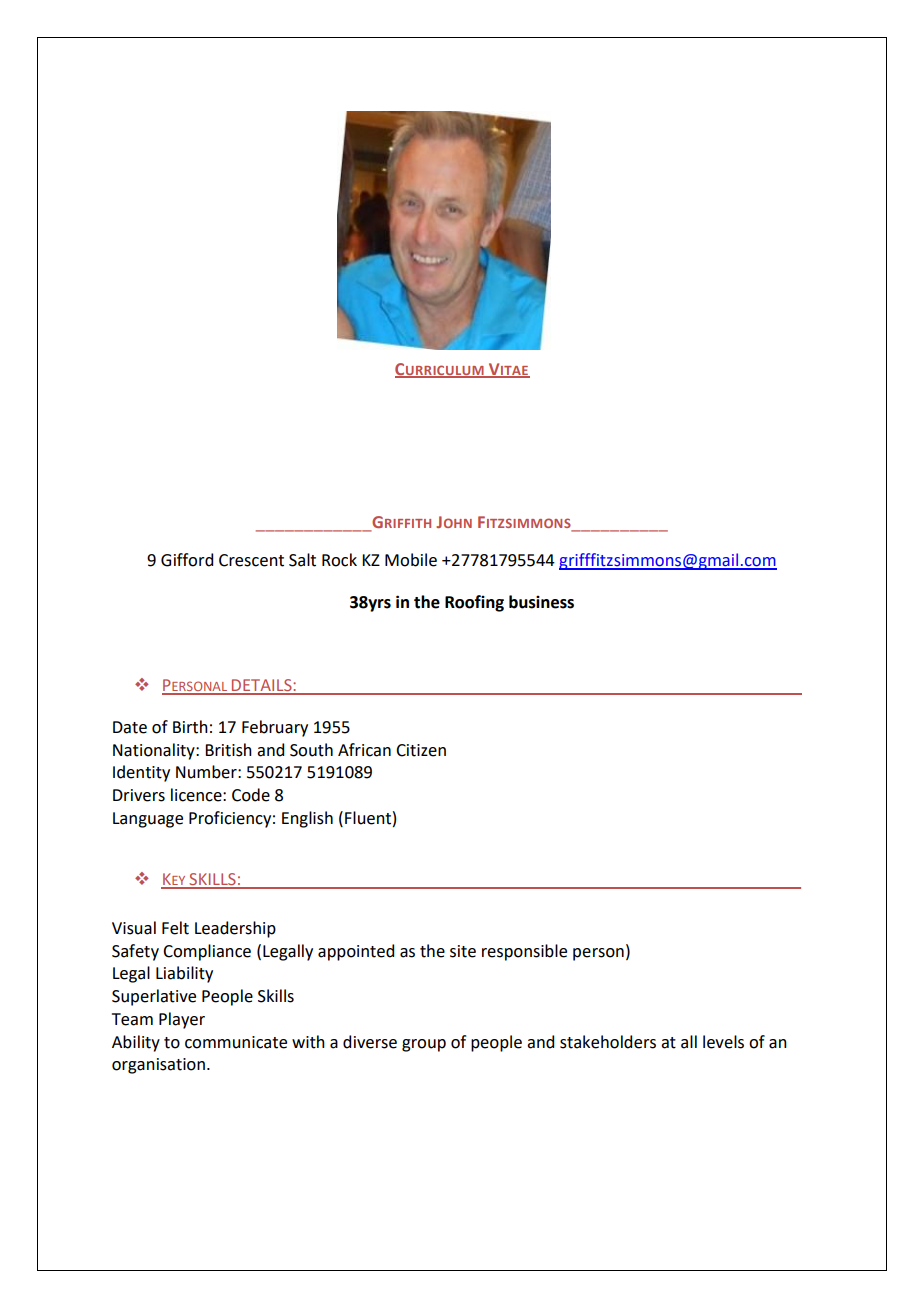 The width and height of the screenshot is (924, 1308). What do you see at coordinates (463, 951) in the screenshot?
I see `site` at bounding box center [463, 951].
